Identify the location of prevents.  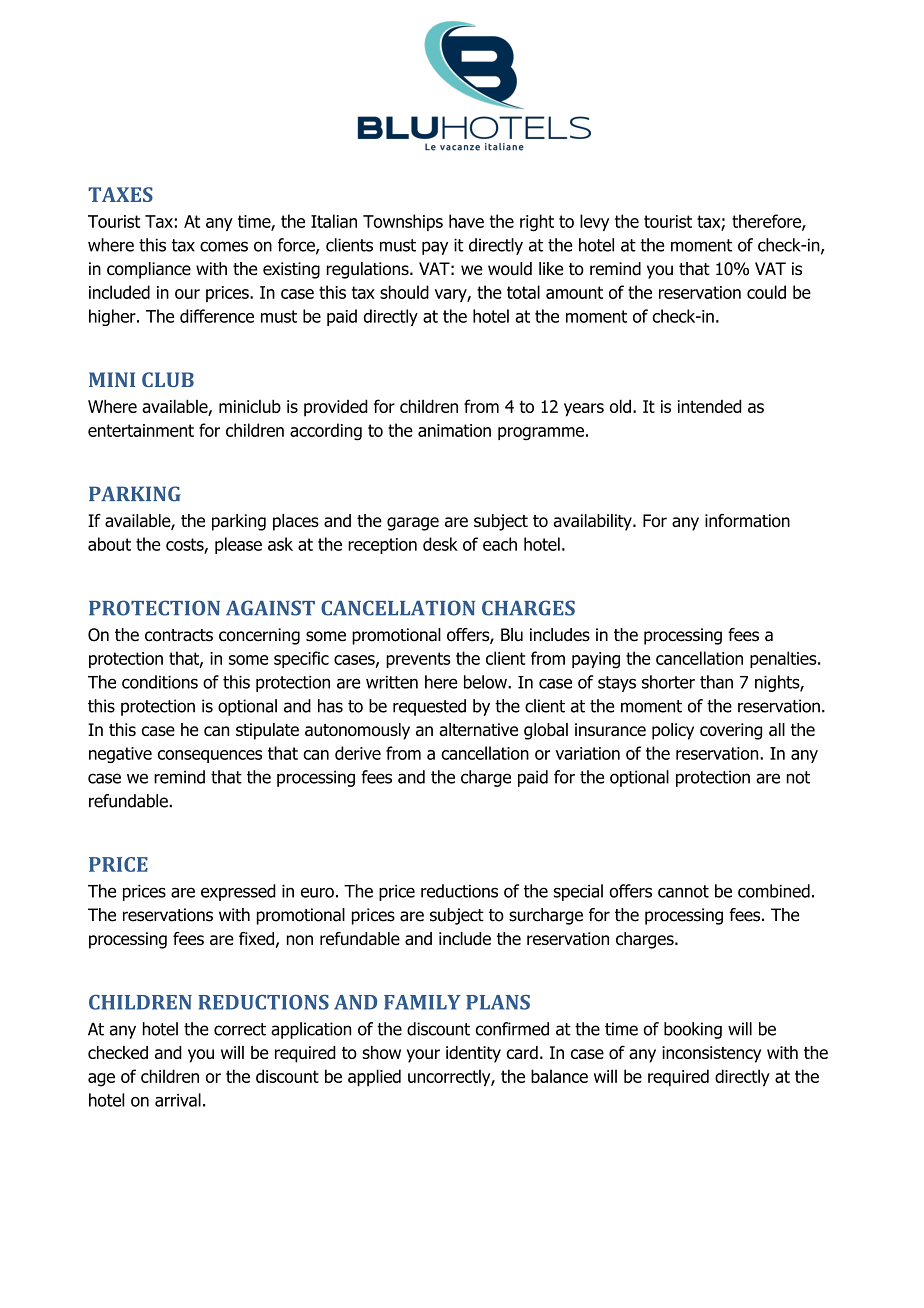
(418, 660).
